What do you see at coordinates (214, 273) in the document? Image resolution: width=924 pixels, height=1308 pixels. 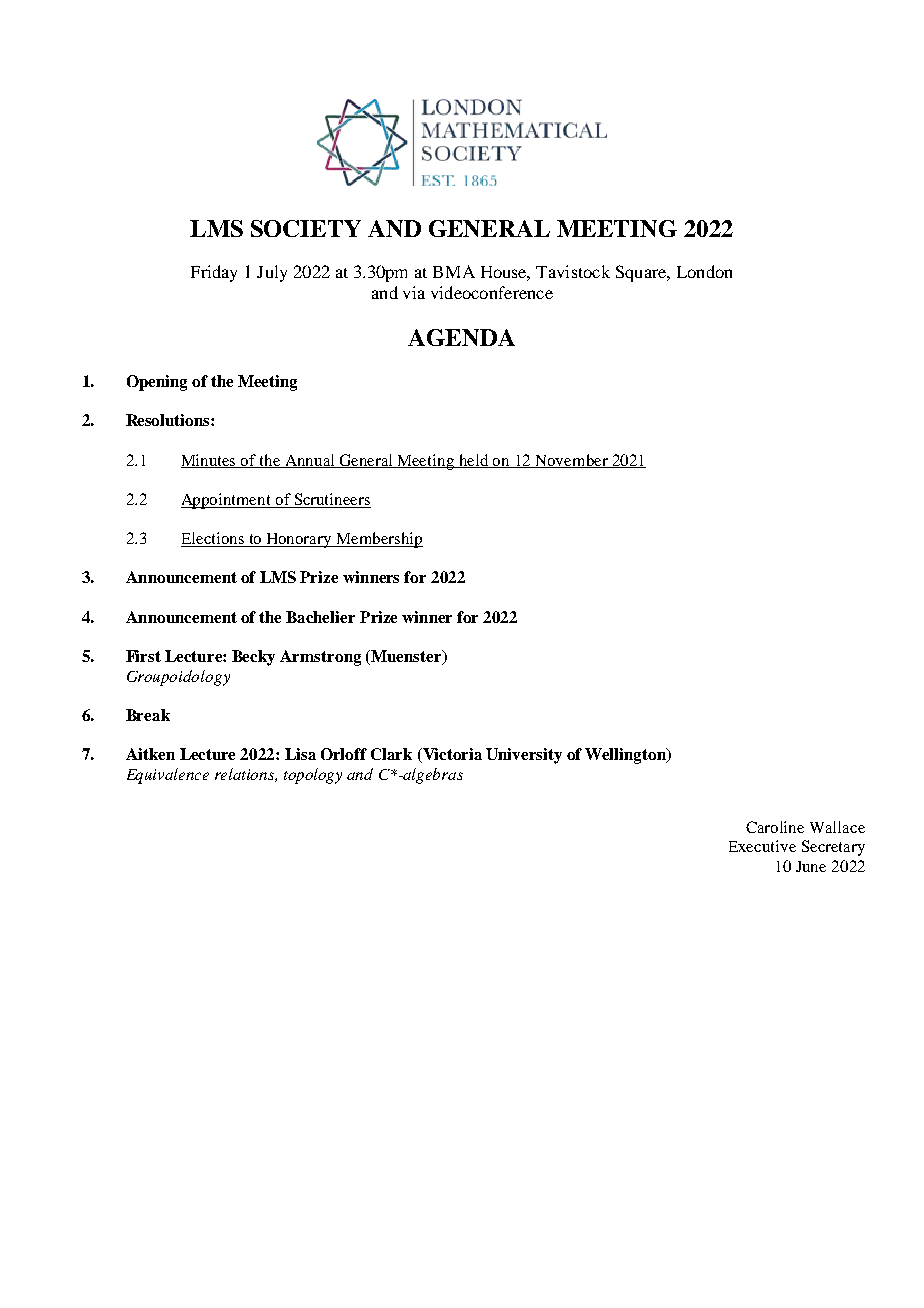 I see `Friday` at bounding box center [214, 273].
